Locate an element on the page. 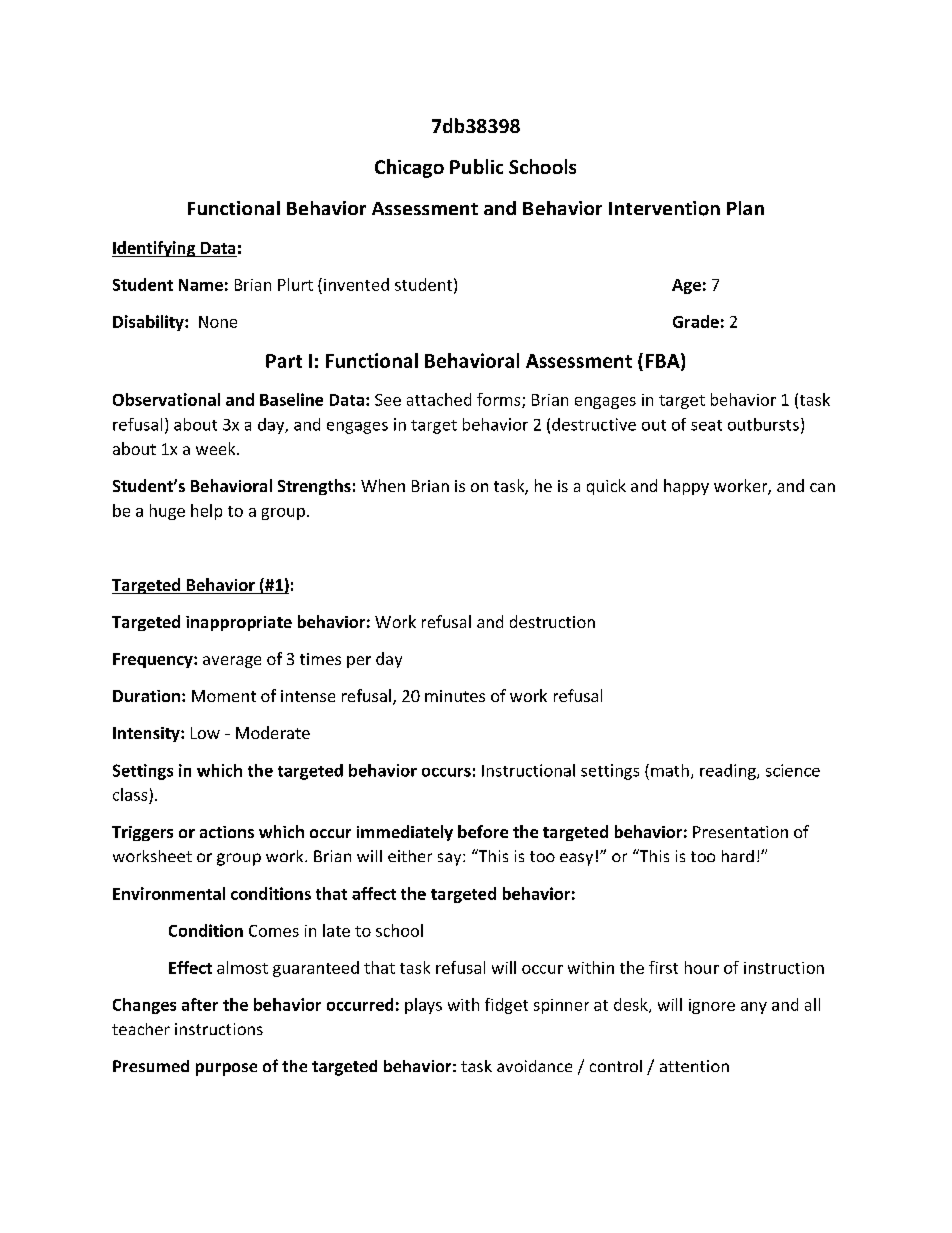 This image has width=952, height=1233. any is located at coordinates (754, 1008).
